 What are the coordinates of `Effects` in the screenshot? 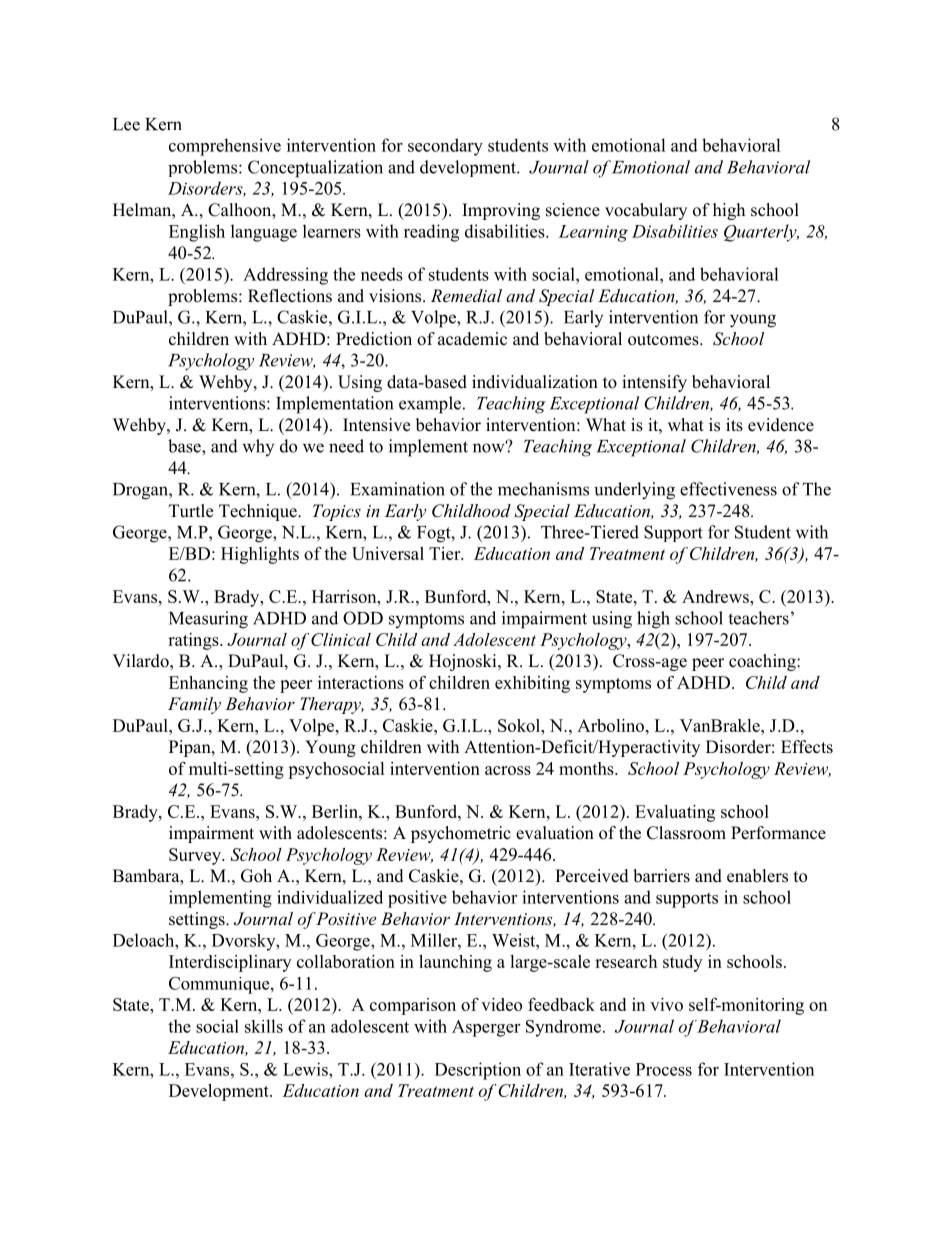 It's located at (807, 747).
